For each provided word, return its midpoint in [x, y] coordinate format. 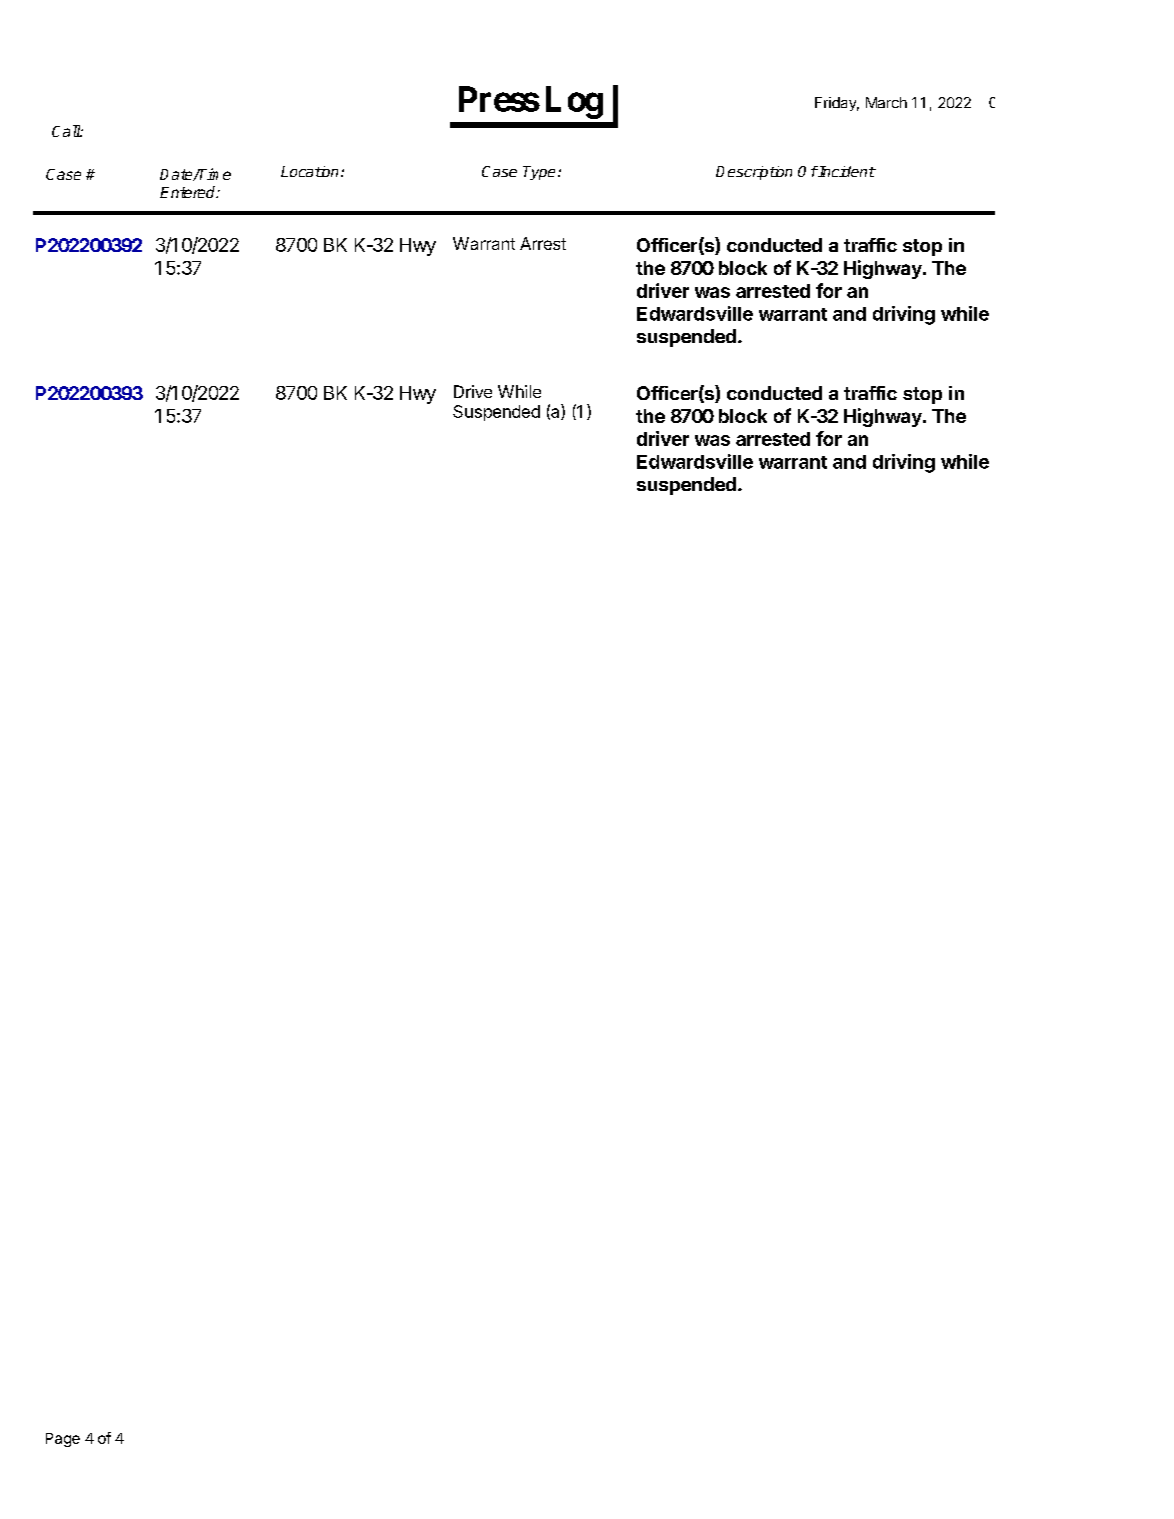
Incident [846, 171]
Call [66, 131]
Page [63, 1440]
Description [754, 173]
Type [539, 173]
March [886, 102]
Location [309, 171]
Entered [189, 192]
